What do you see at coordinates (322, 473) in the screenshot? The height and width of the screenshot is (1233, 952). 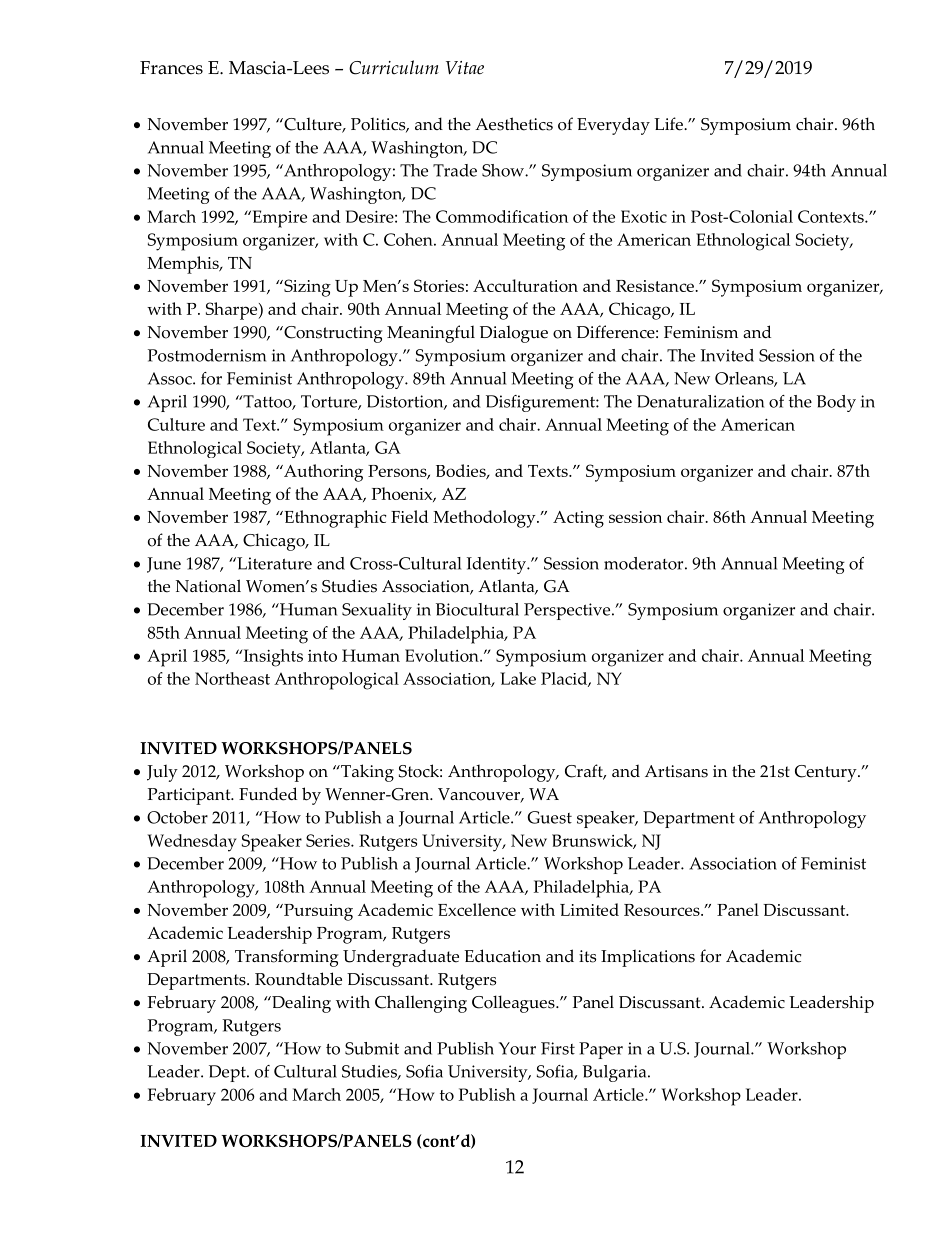 I see `Authoring` at bounding box center [322, 473].
